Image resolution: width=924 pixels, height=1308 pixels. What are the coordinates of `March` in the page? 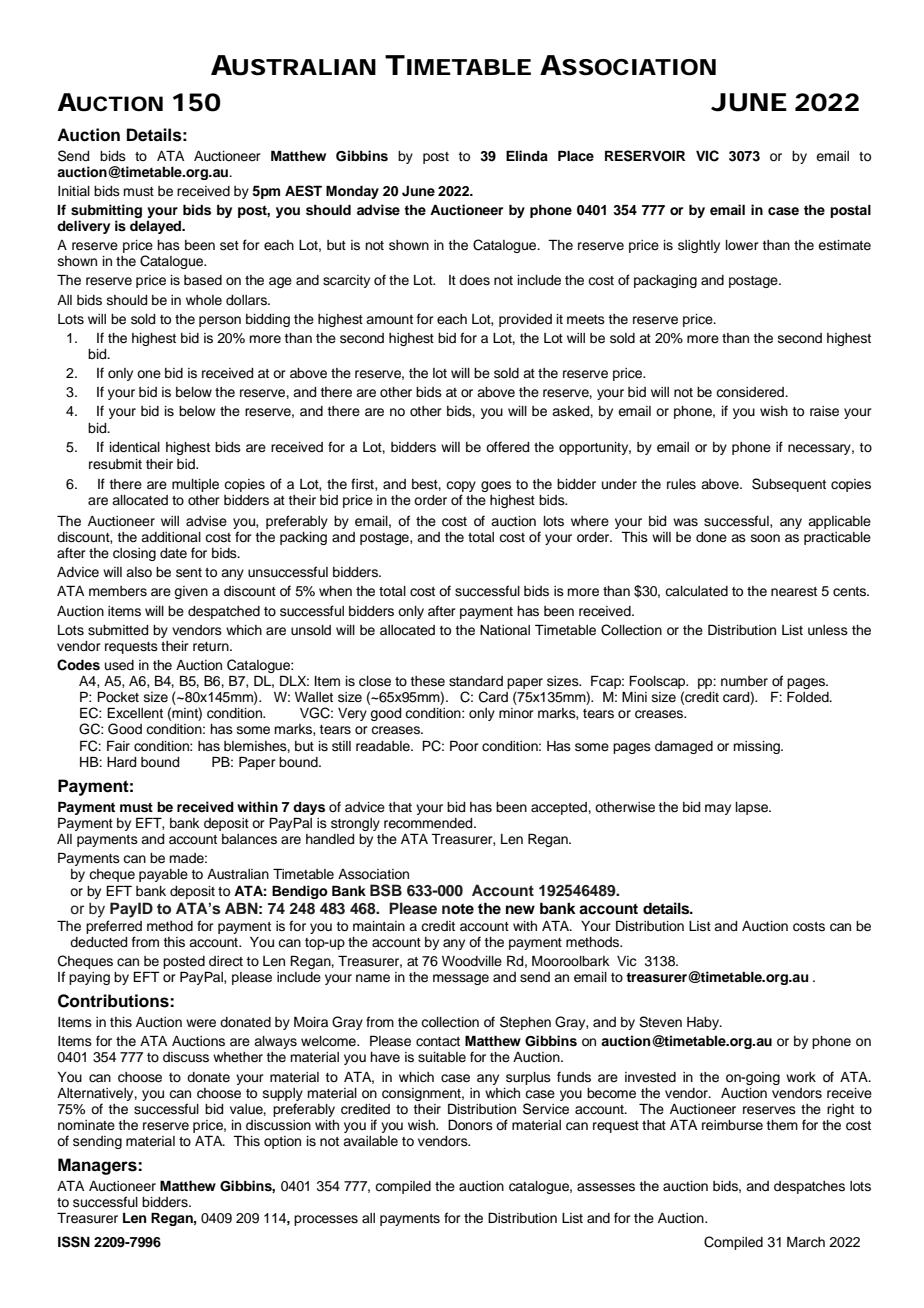 It's located at (806, 1242).
